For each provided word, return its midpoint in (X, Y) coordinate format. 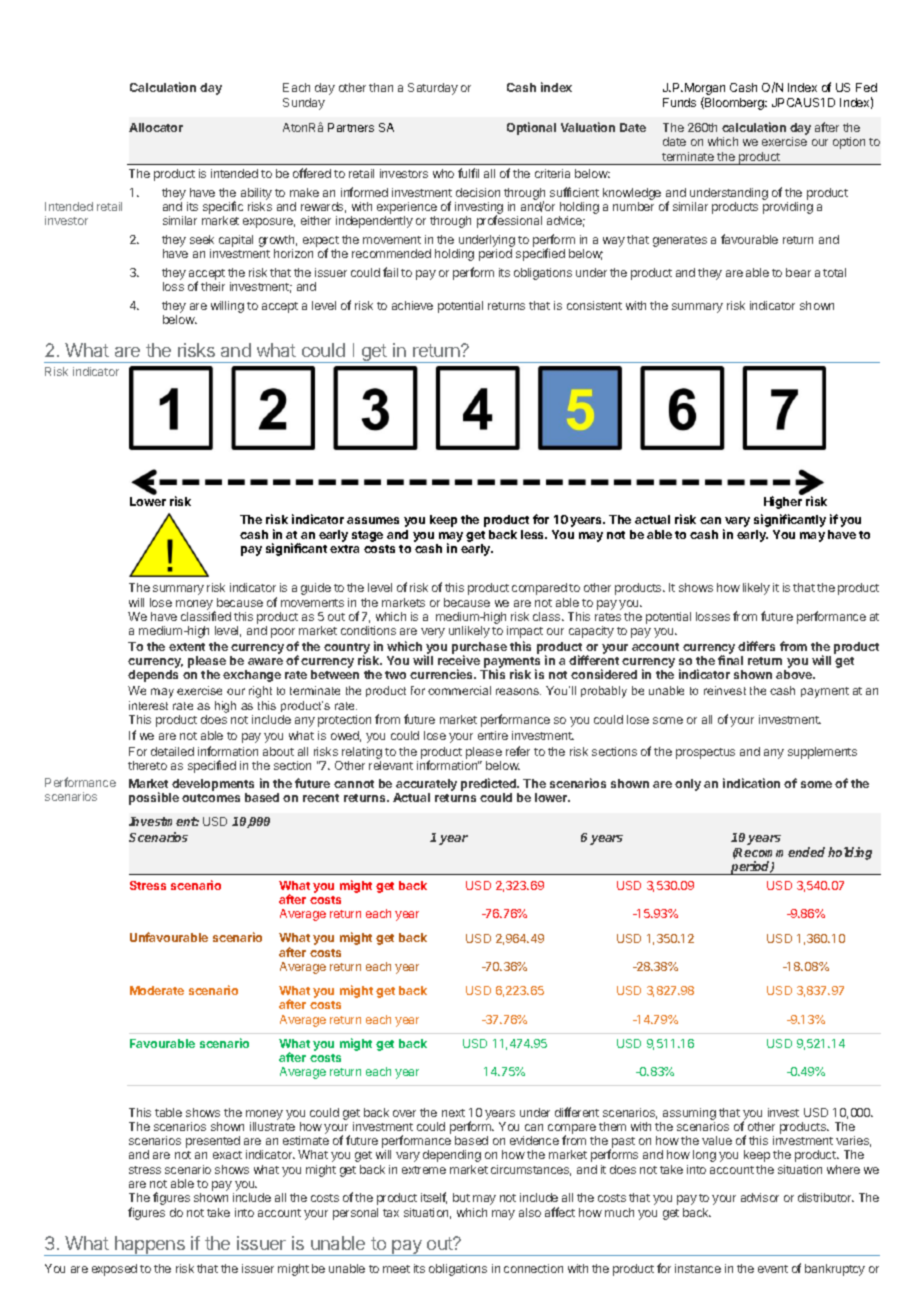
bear (798, 272)
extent (187, 647)
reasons (518, 691)
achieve (412, 305)
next (453, 1113)
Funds (679, 102)
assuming (689, 1114)
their (213, 286)
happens (150, 1246)
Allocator (156, 127)
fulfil (468, 173)
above (795, 674)
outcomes (211, 798)
